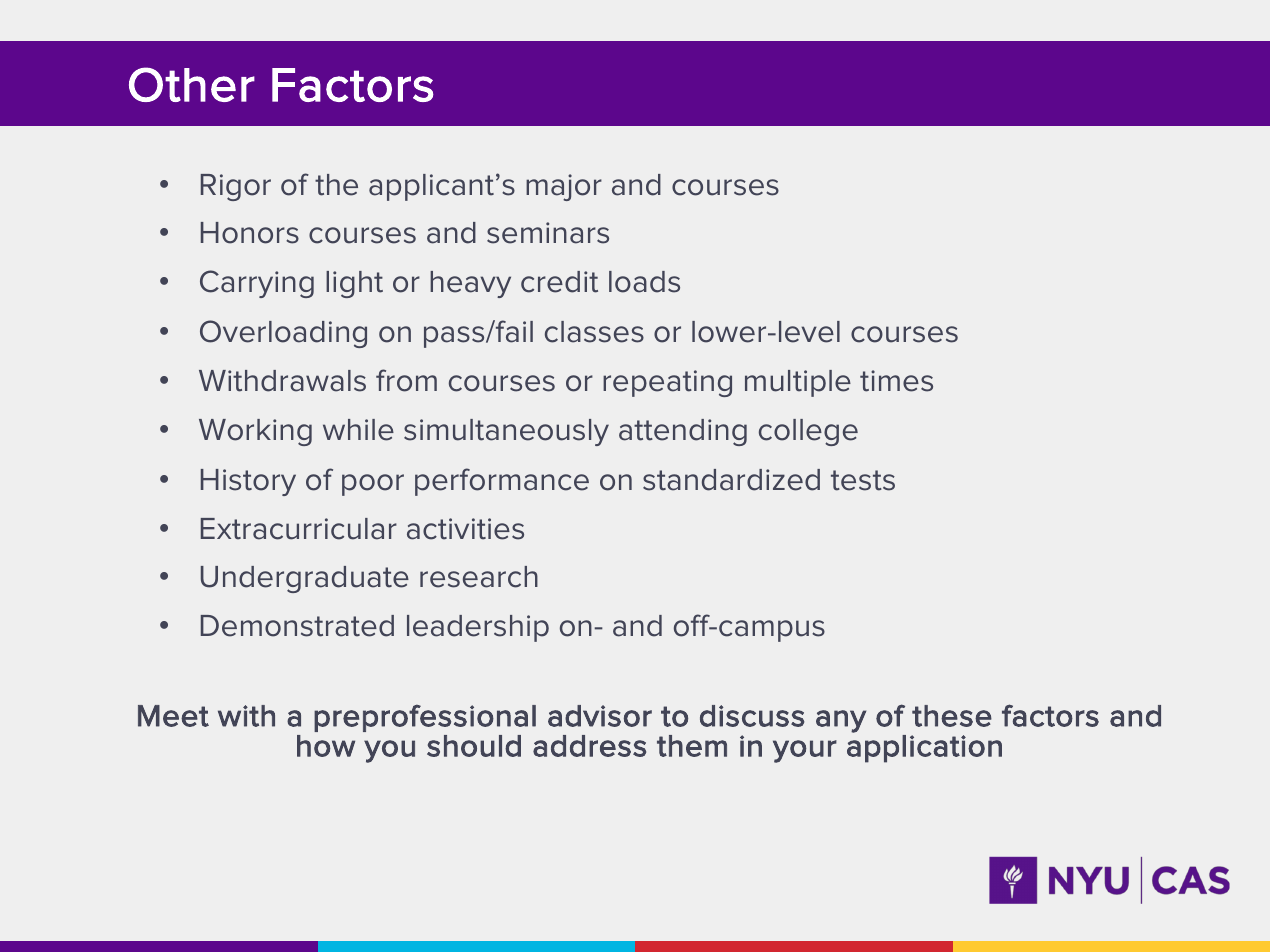 Image resolution: width=1270 pixels, height=952 pixels. Describe the element at coordinates (192, 84) in the document. I see `Other` at that location.
